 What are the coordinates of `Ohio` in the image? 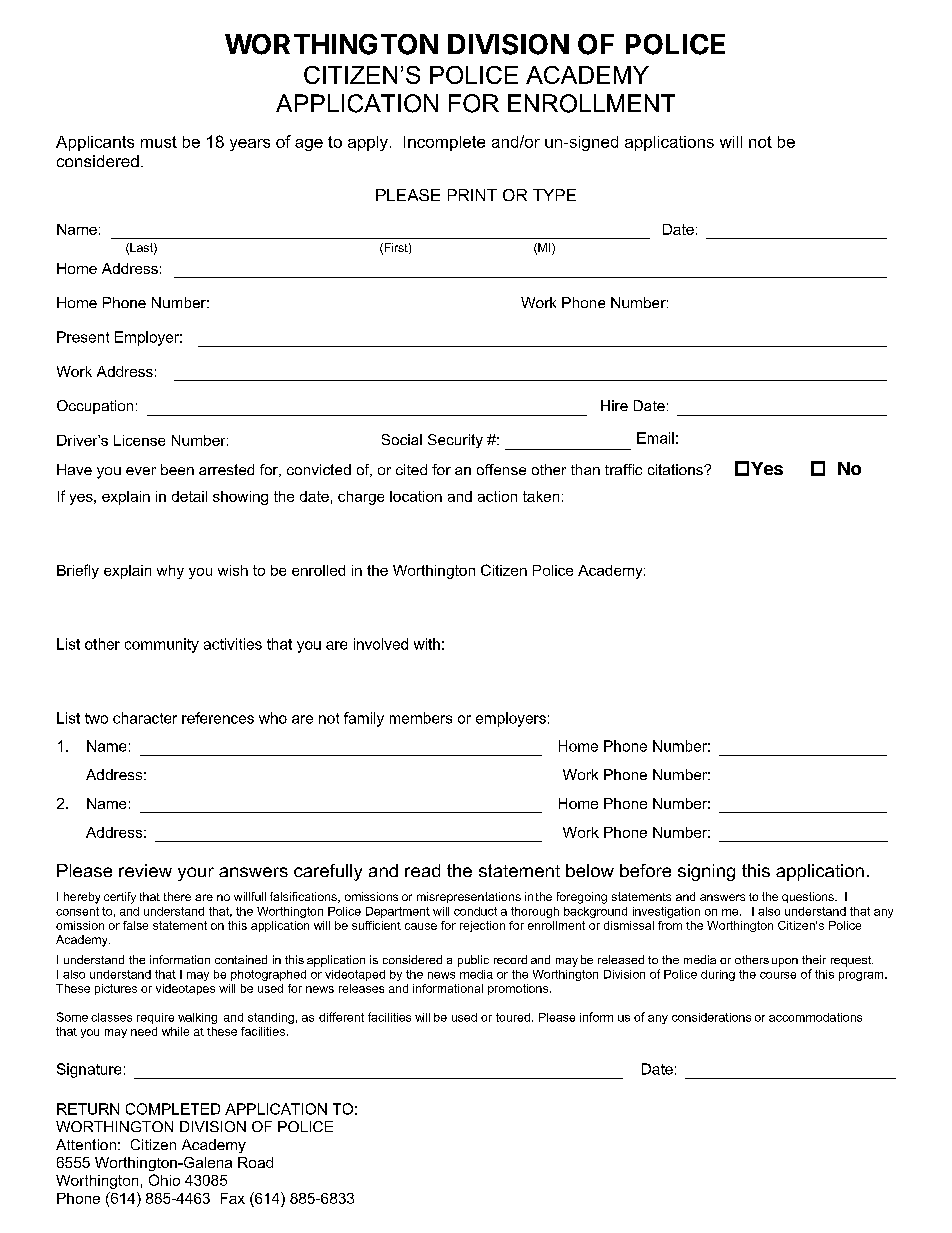 It's located at (164, 1180).
